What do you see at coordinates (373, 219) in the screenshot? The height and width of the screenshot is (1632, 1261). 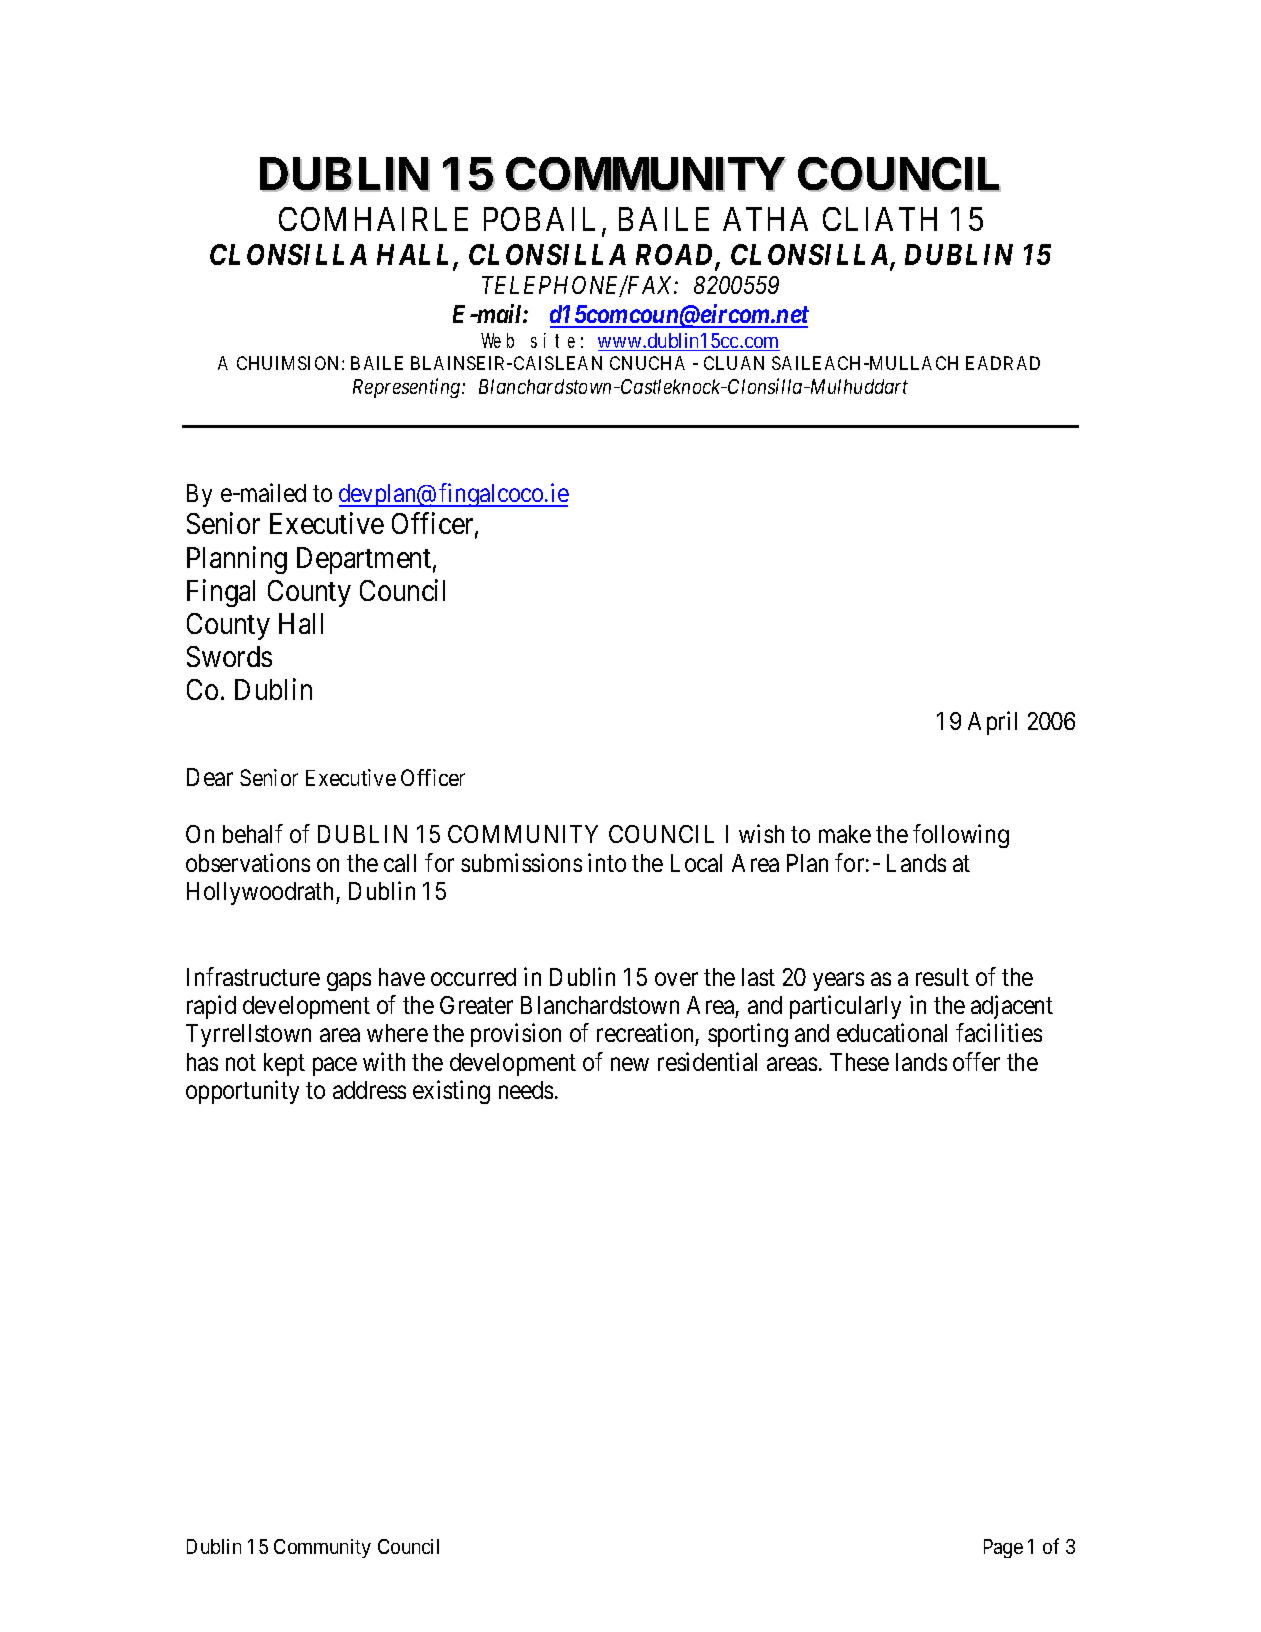 I see `COMHAIRLE` at bounding box center [373, 219].
